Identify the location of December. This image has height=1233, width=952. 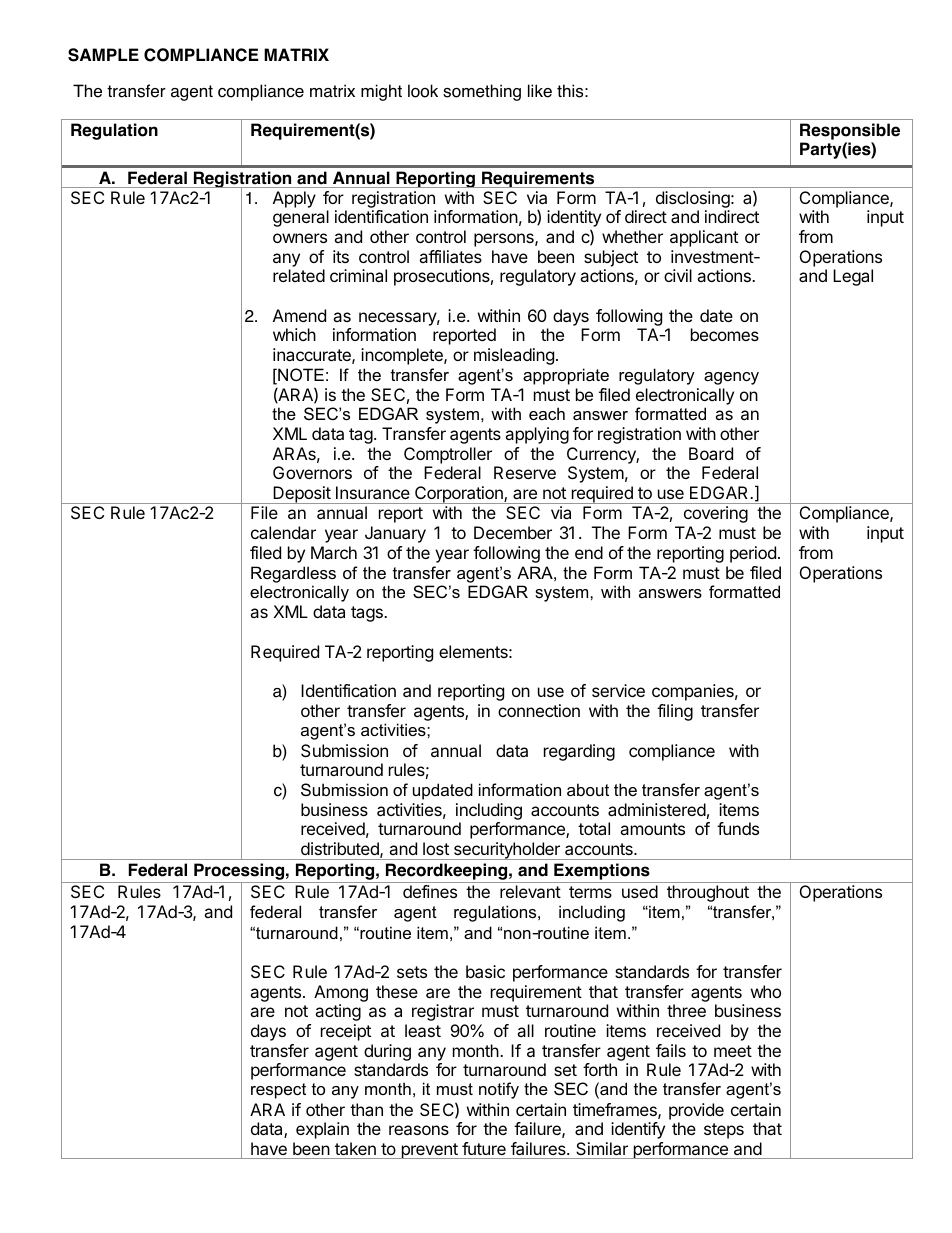
(513, 532).
